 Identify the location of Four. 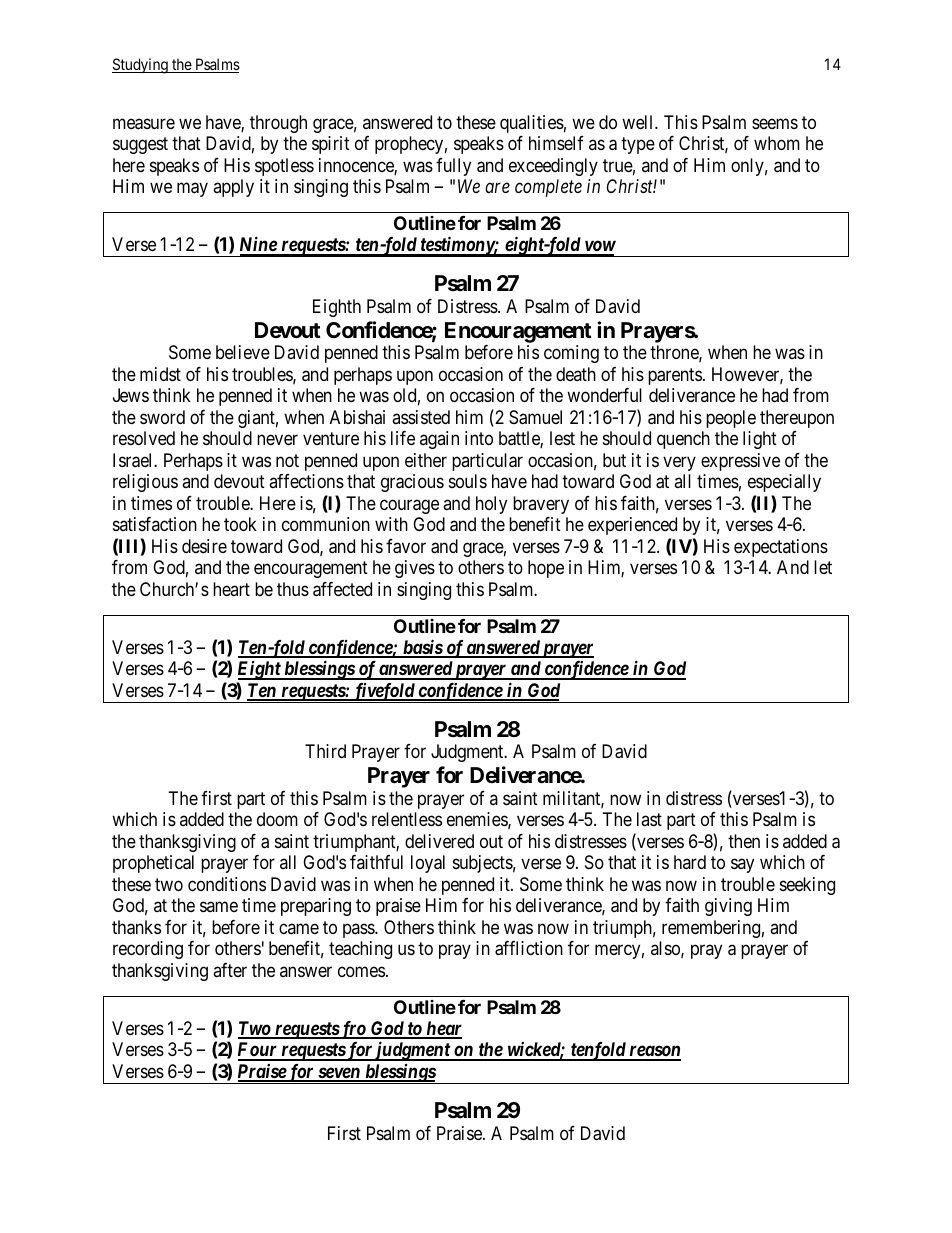
(258, 1051).
